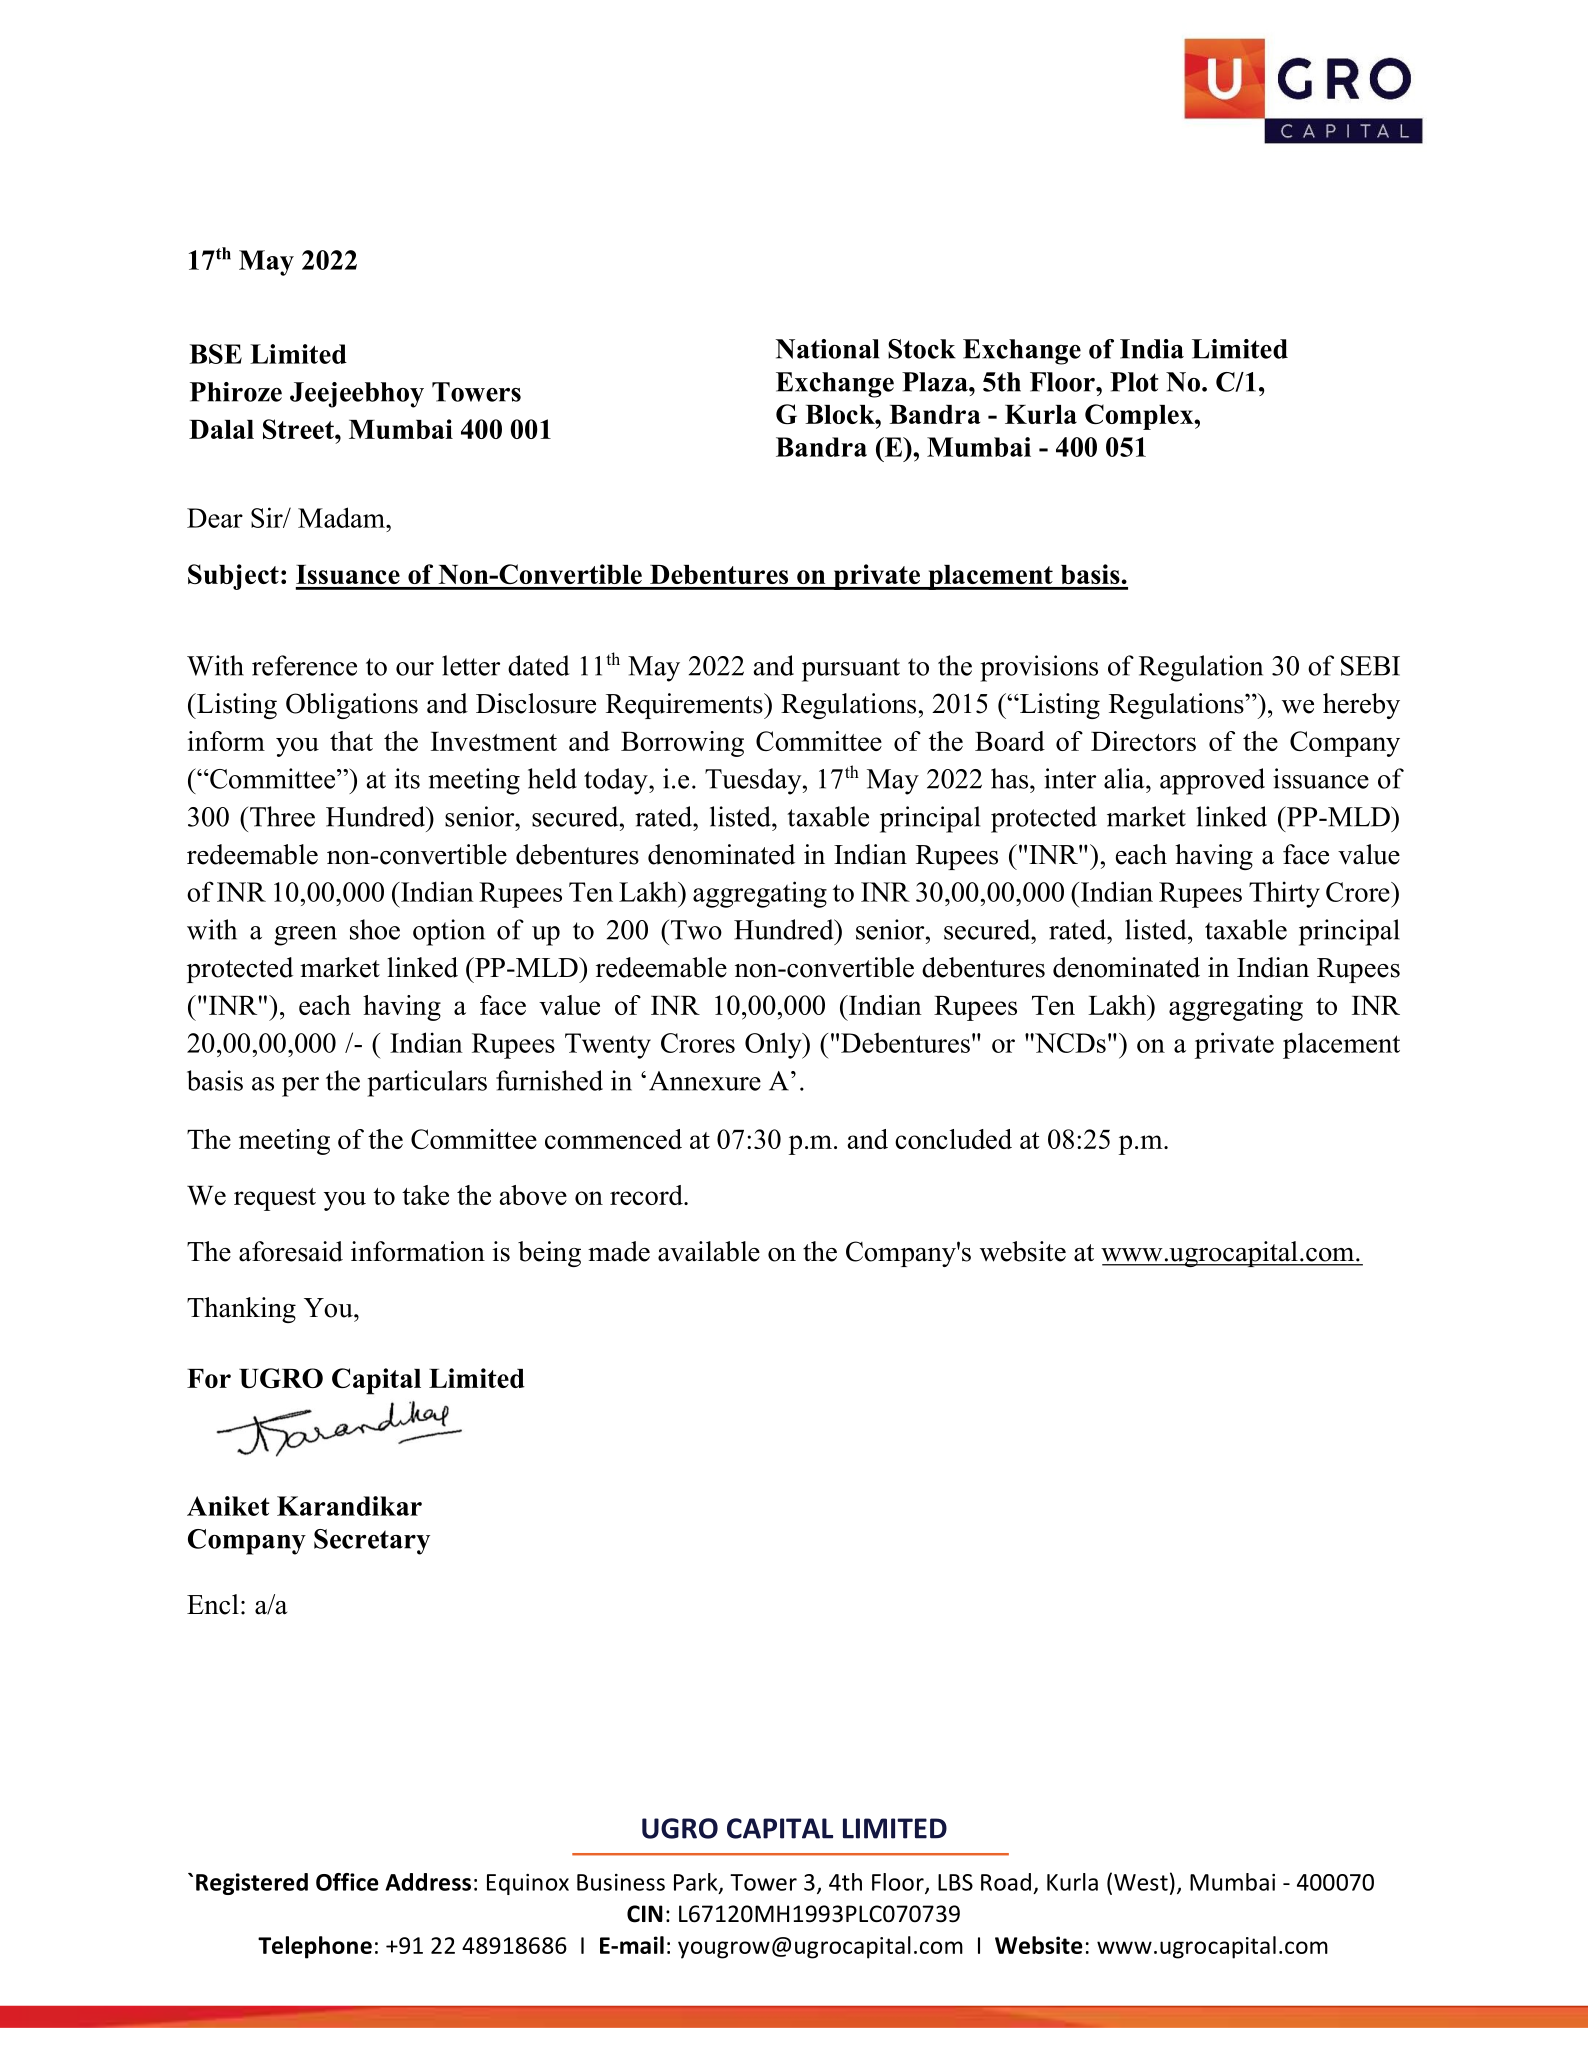 The height and width of the image is (2054, 1588). Describe the element at coordinates (1134, 382) in the image. I see `Plot` at that location.
